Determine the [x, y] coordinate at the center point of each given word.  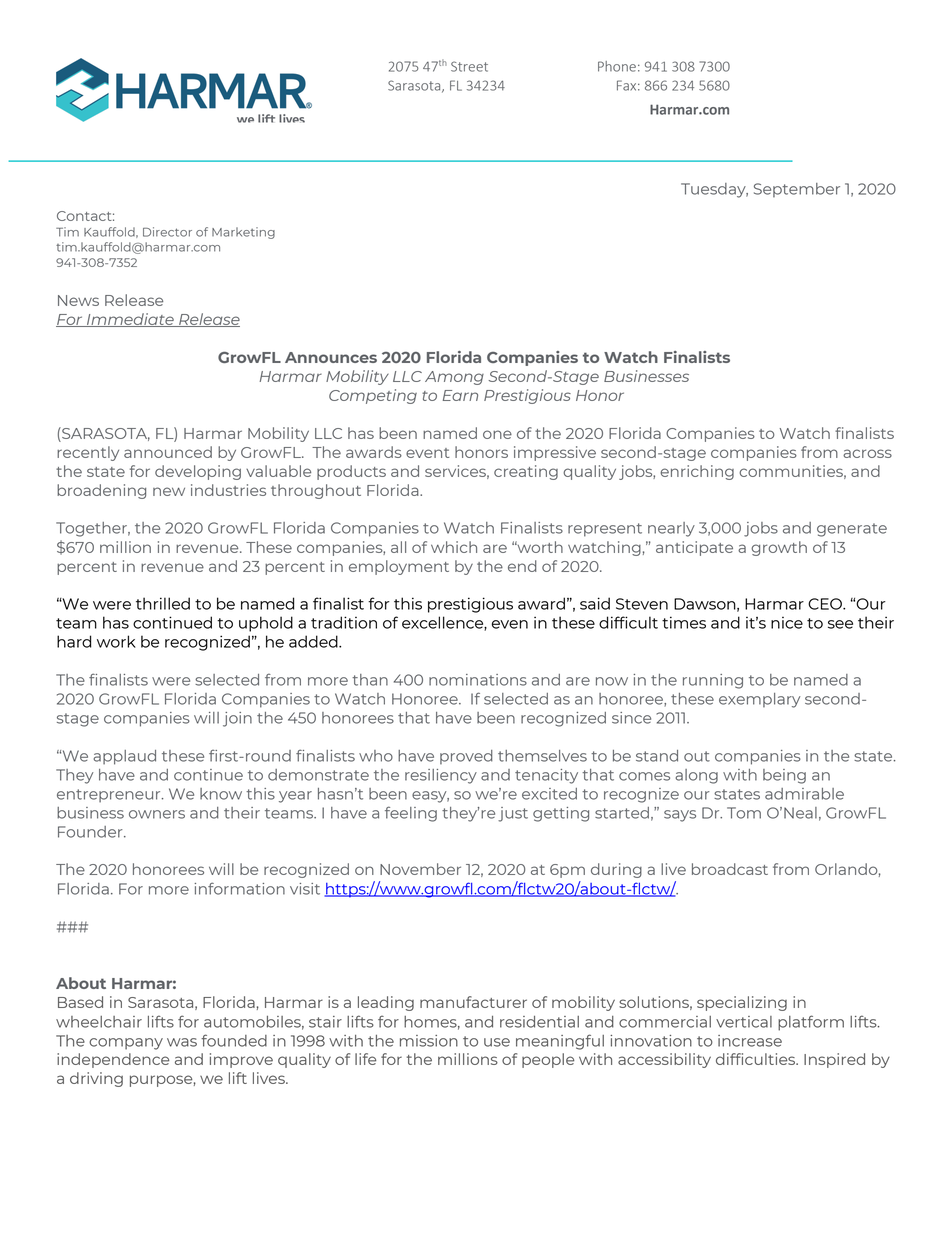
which [454, 547]
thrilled [163, 603]
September [797, 190]
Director [167, 232]
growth [779, 548]
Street [469, 66]
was [182, 1042]
